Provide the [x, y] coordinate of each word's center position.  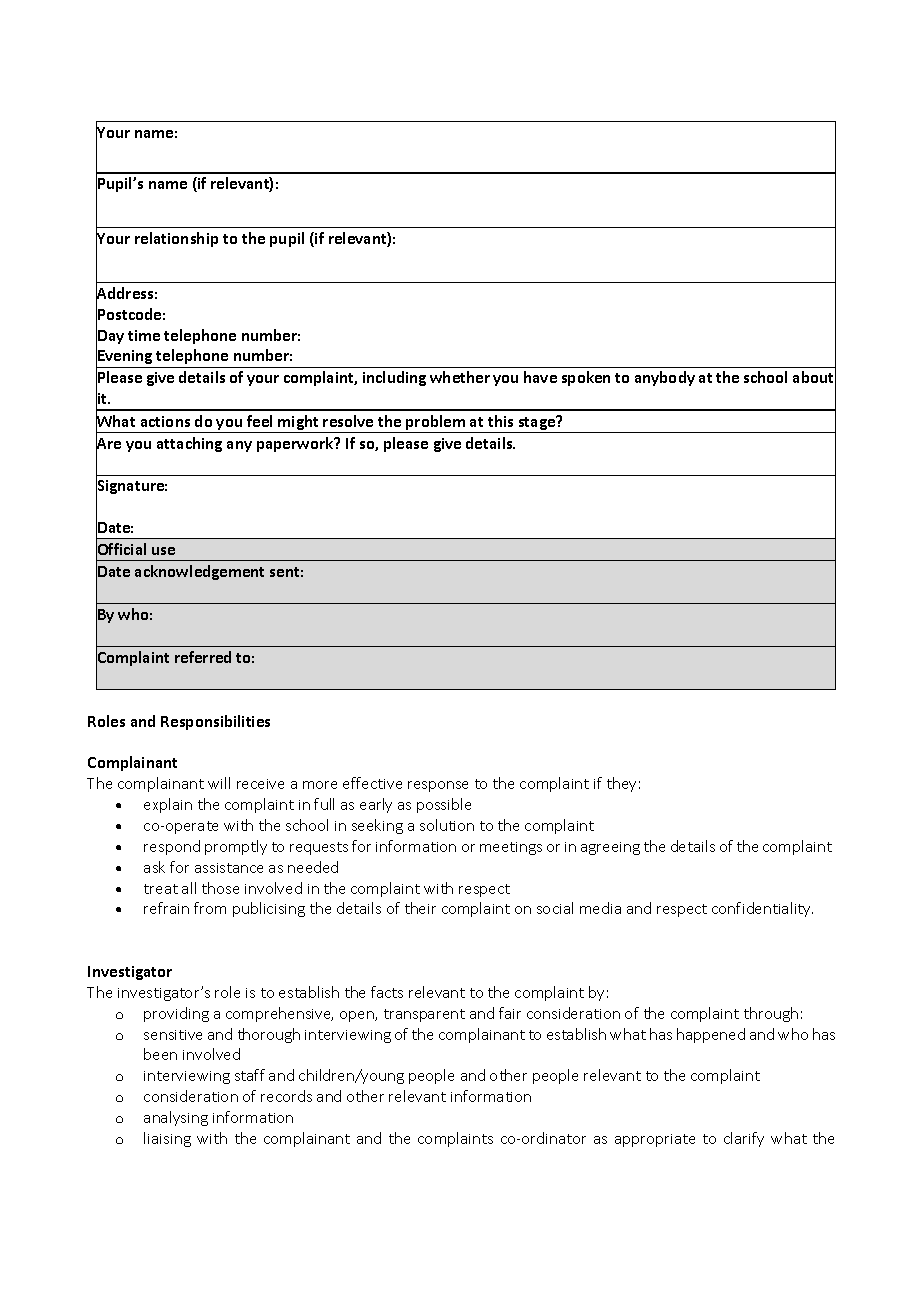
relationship [176, 239]
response [438, 786]
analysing [176, 1118]
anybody [665, 378]
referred [203, 657]
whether [460, 377]
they [621, 784]
